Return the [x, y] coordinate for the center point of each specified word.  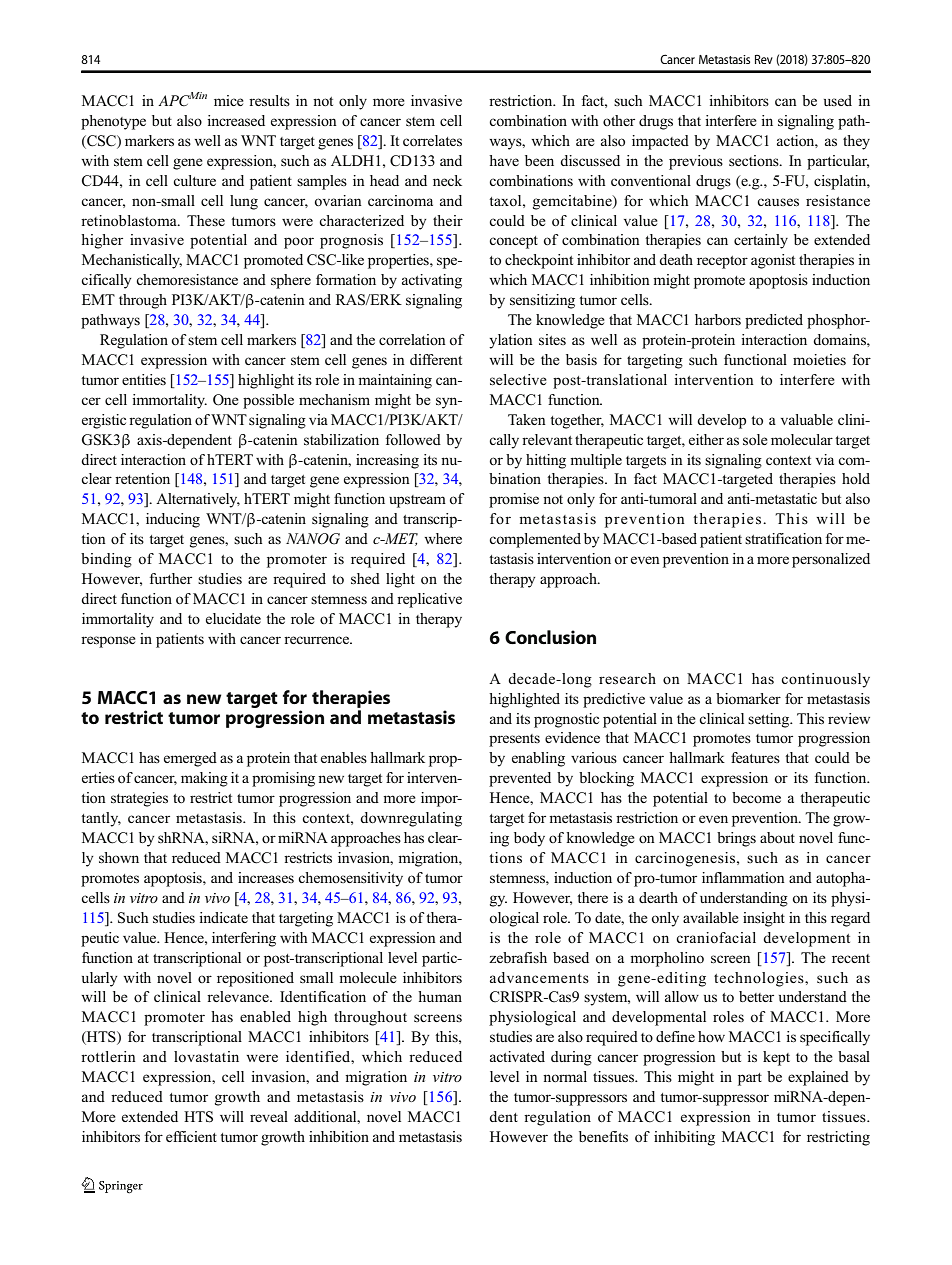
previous [696, 162]
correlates [432, 141]
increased [236, 121]
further [171, 578]
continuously [825, 680]
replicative [429, 600]
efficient [191, 1136]
